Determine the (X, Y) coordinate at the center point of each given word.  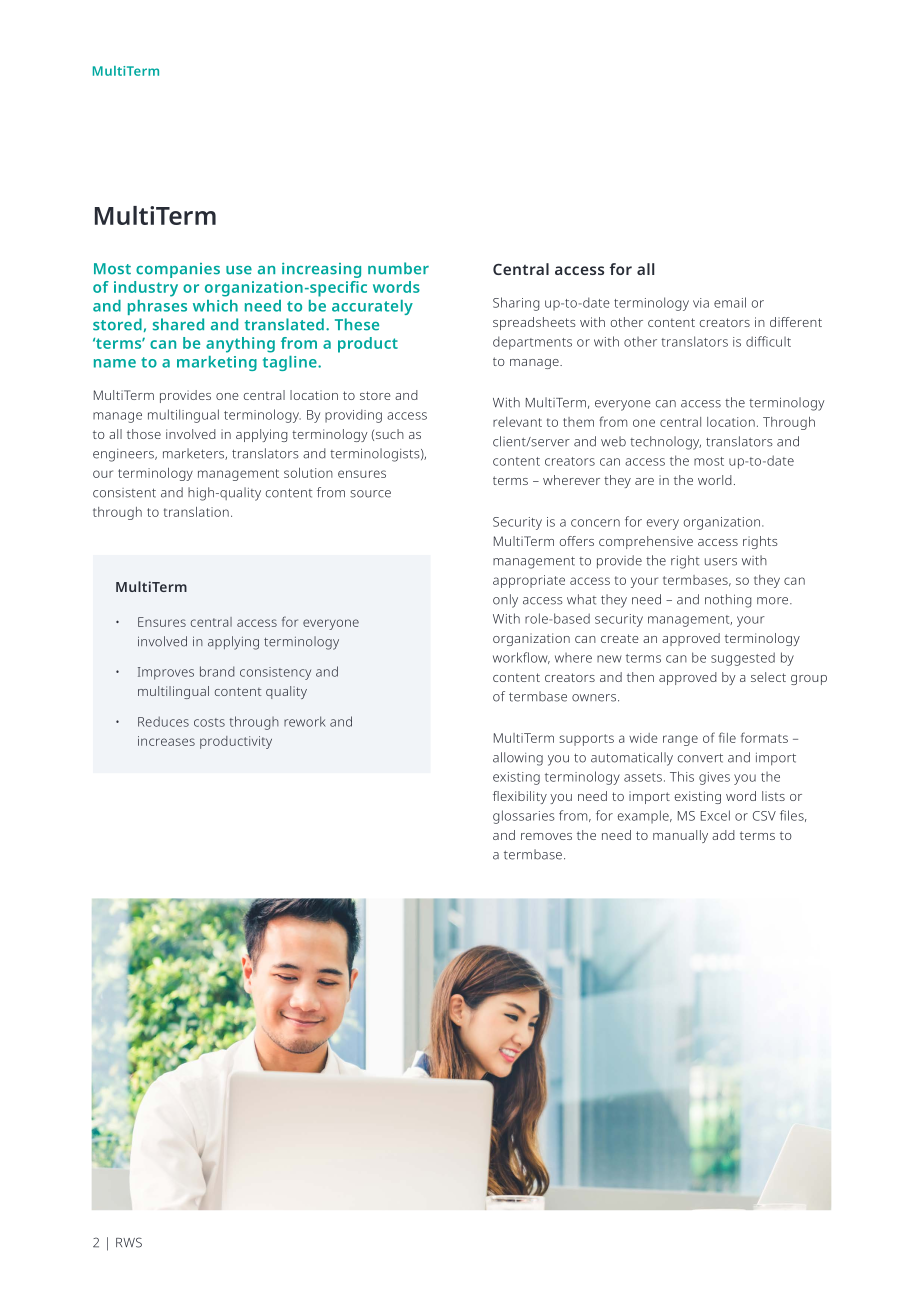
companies (178, 270)
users (721, 562)
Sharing (516, 304)
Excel (715, 815)
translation (196, 512)
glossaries (524, 817)
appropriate (529, 581)
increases (166, 741)
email (730, 302)
